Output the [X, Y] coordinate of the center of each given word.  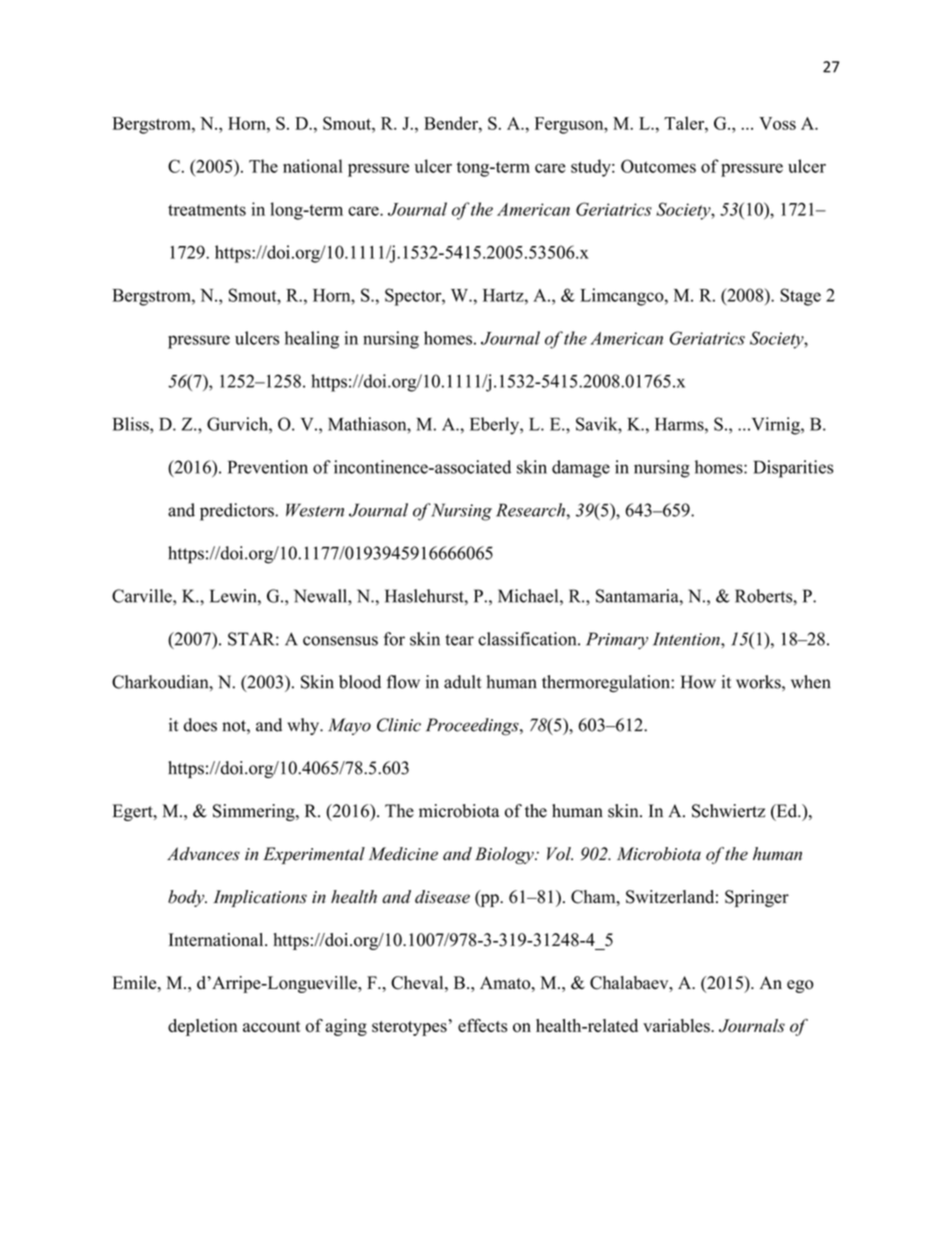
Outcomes [658, 166]
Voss [777, 123]
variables [677, 1026]
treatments [207, 210]
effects [482, 1026]
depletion [202, 1027]
